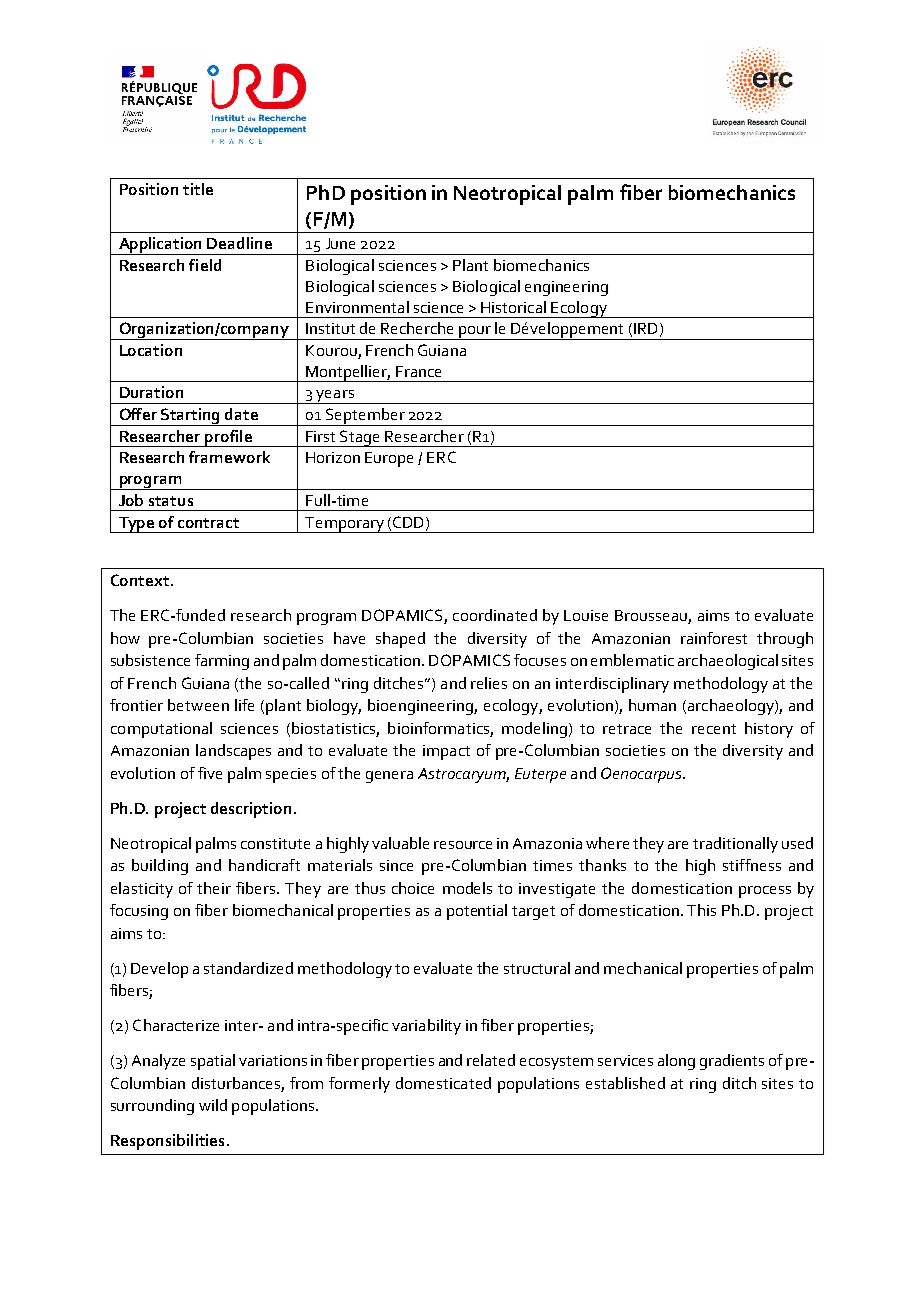 This document has width=924, height=1308. I want to click on rainforest, so click(714, 638).
